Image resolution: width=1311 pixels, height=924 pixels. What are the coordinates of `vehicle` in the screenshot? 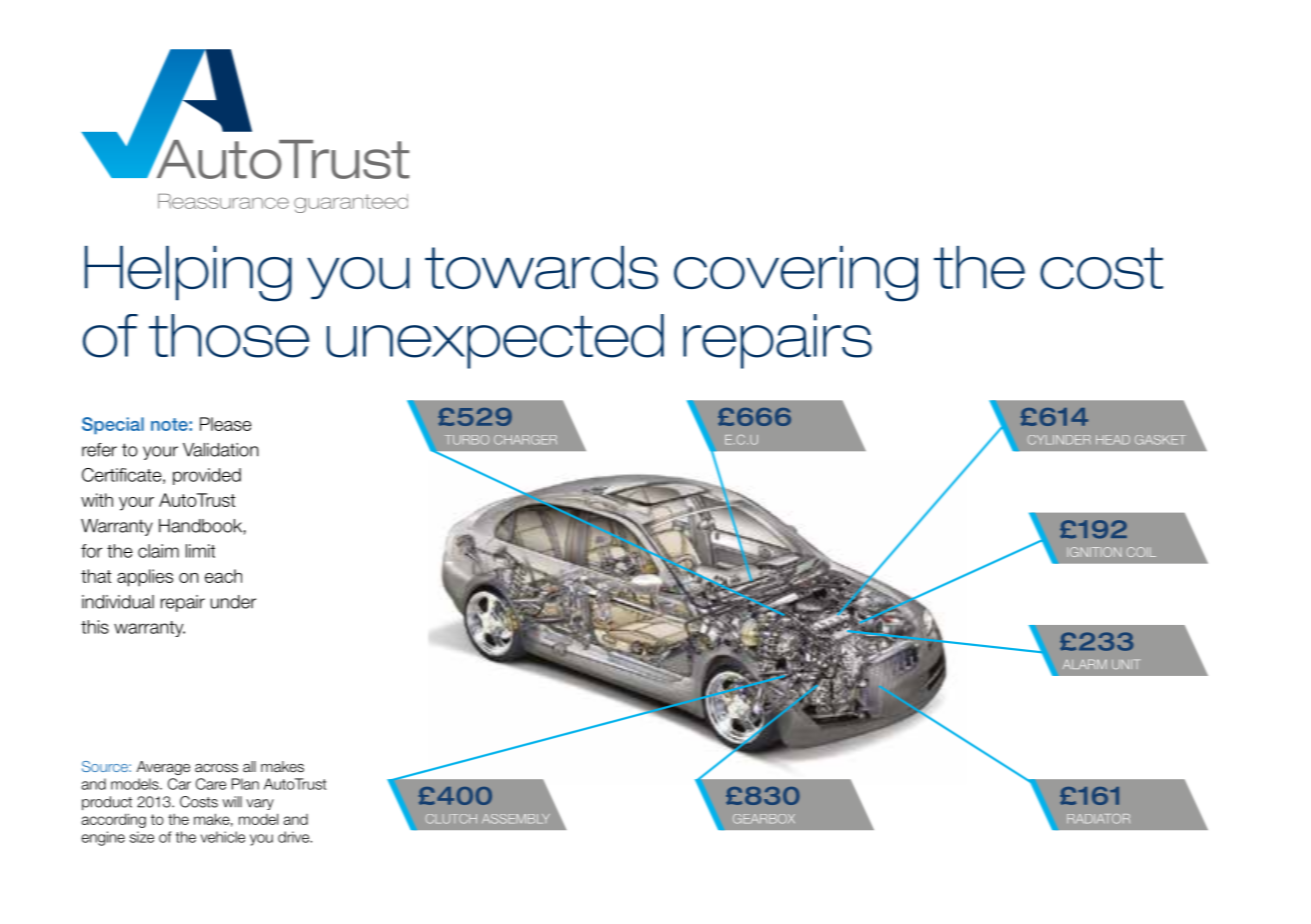 It's located at (223, 837).
